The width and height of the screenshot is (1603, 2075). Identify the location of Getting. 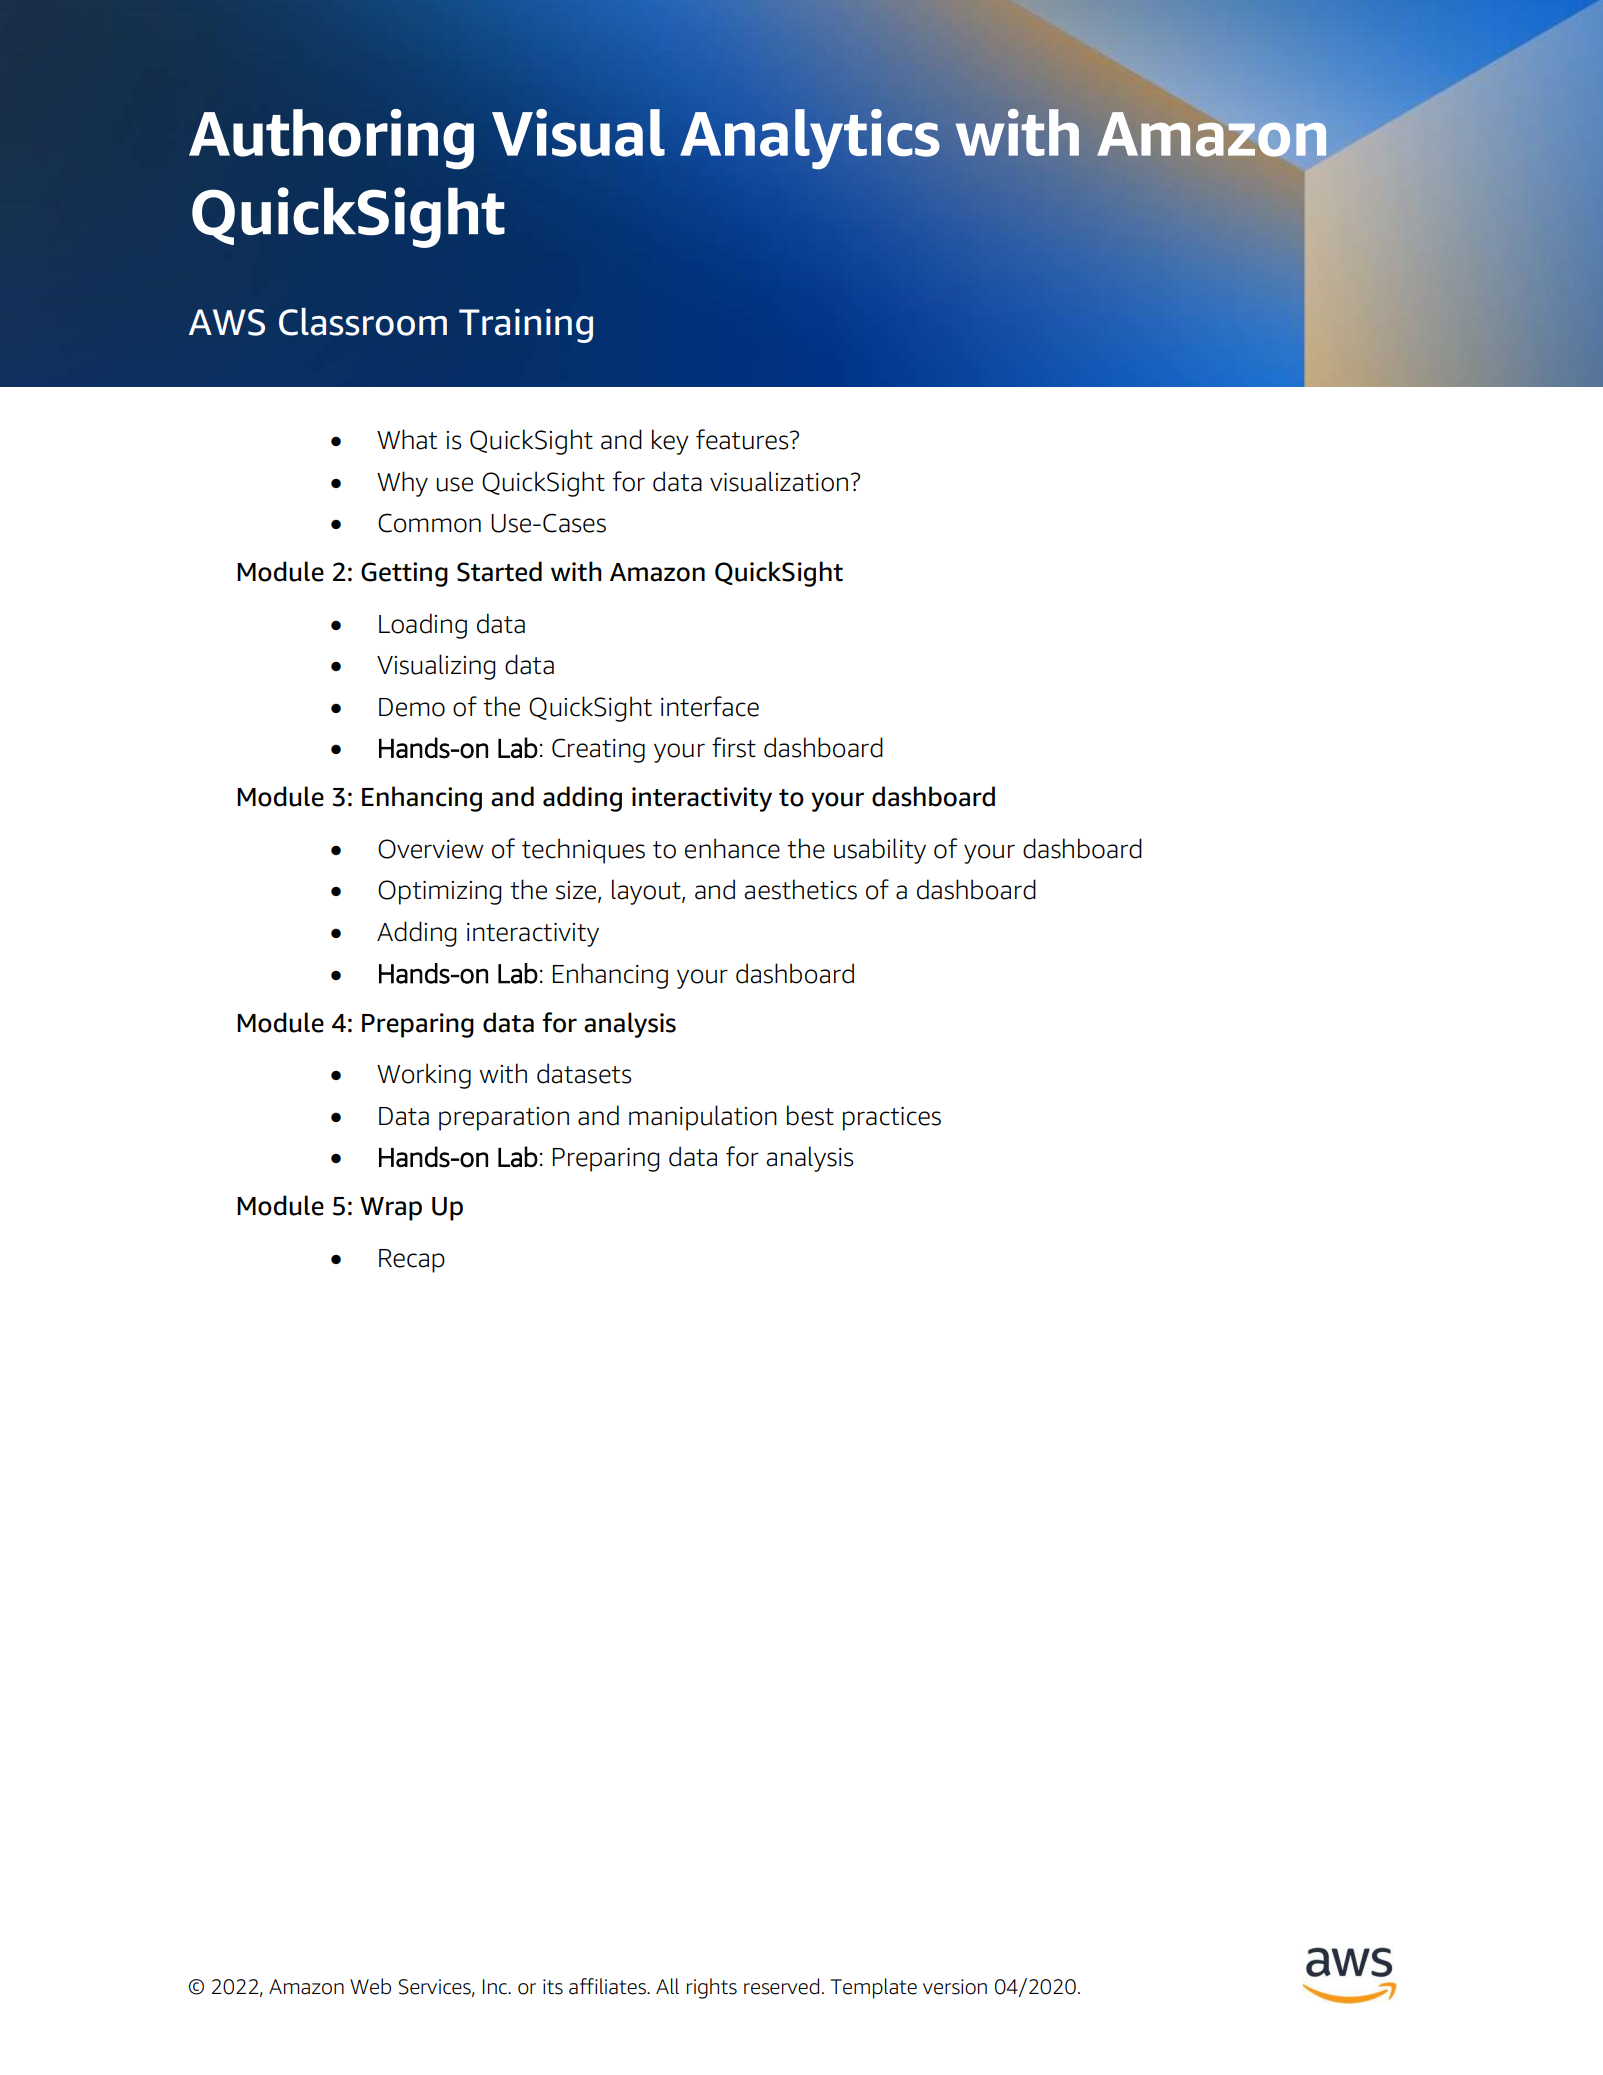
(404, 574).
